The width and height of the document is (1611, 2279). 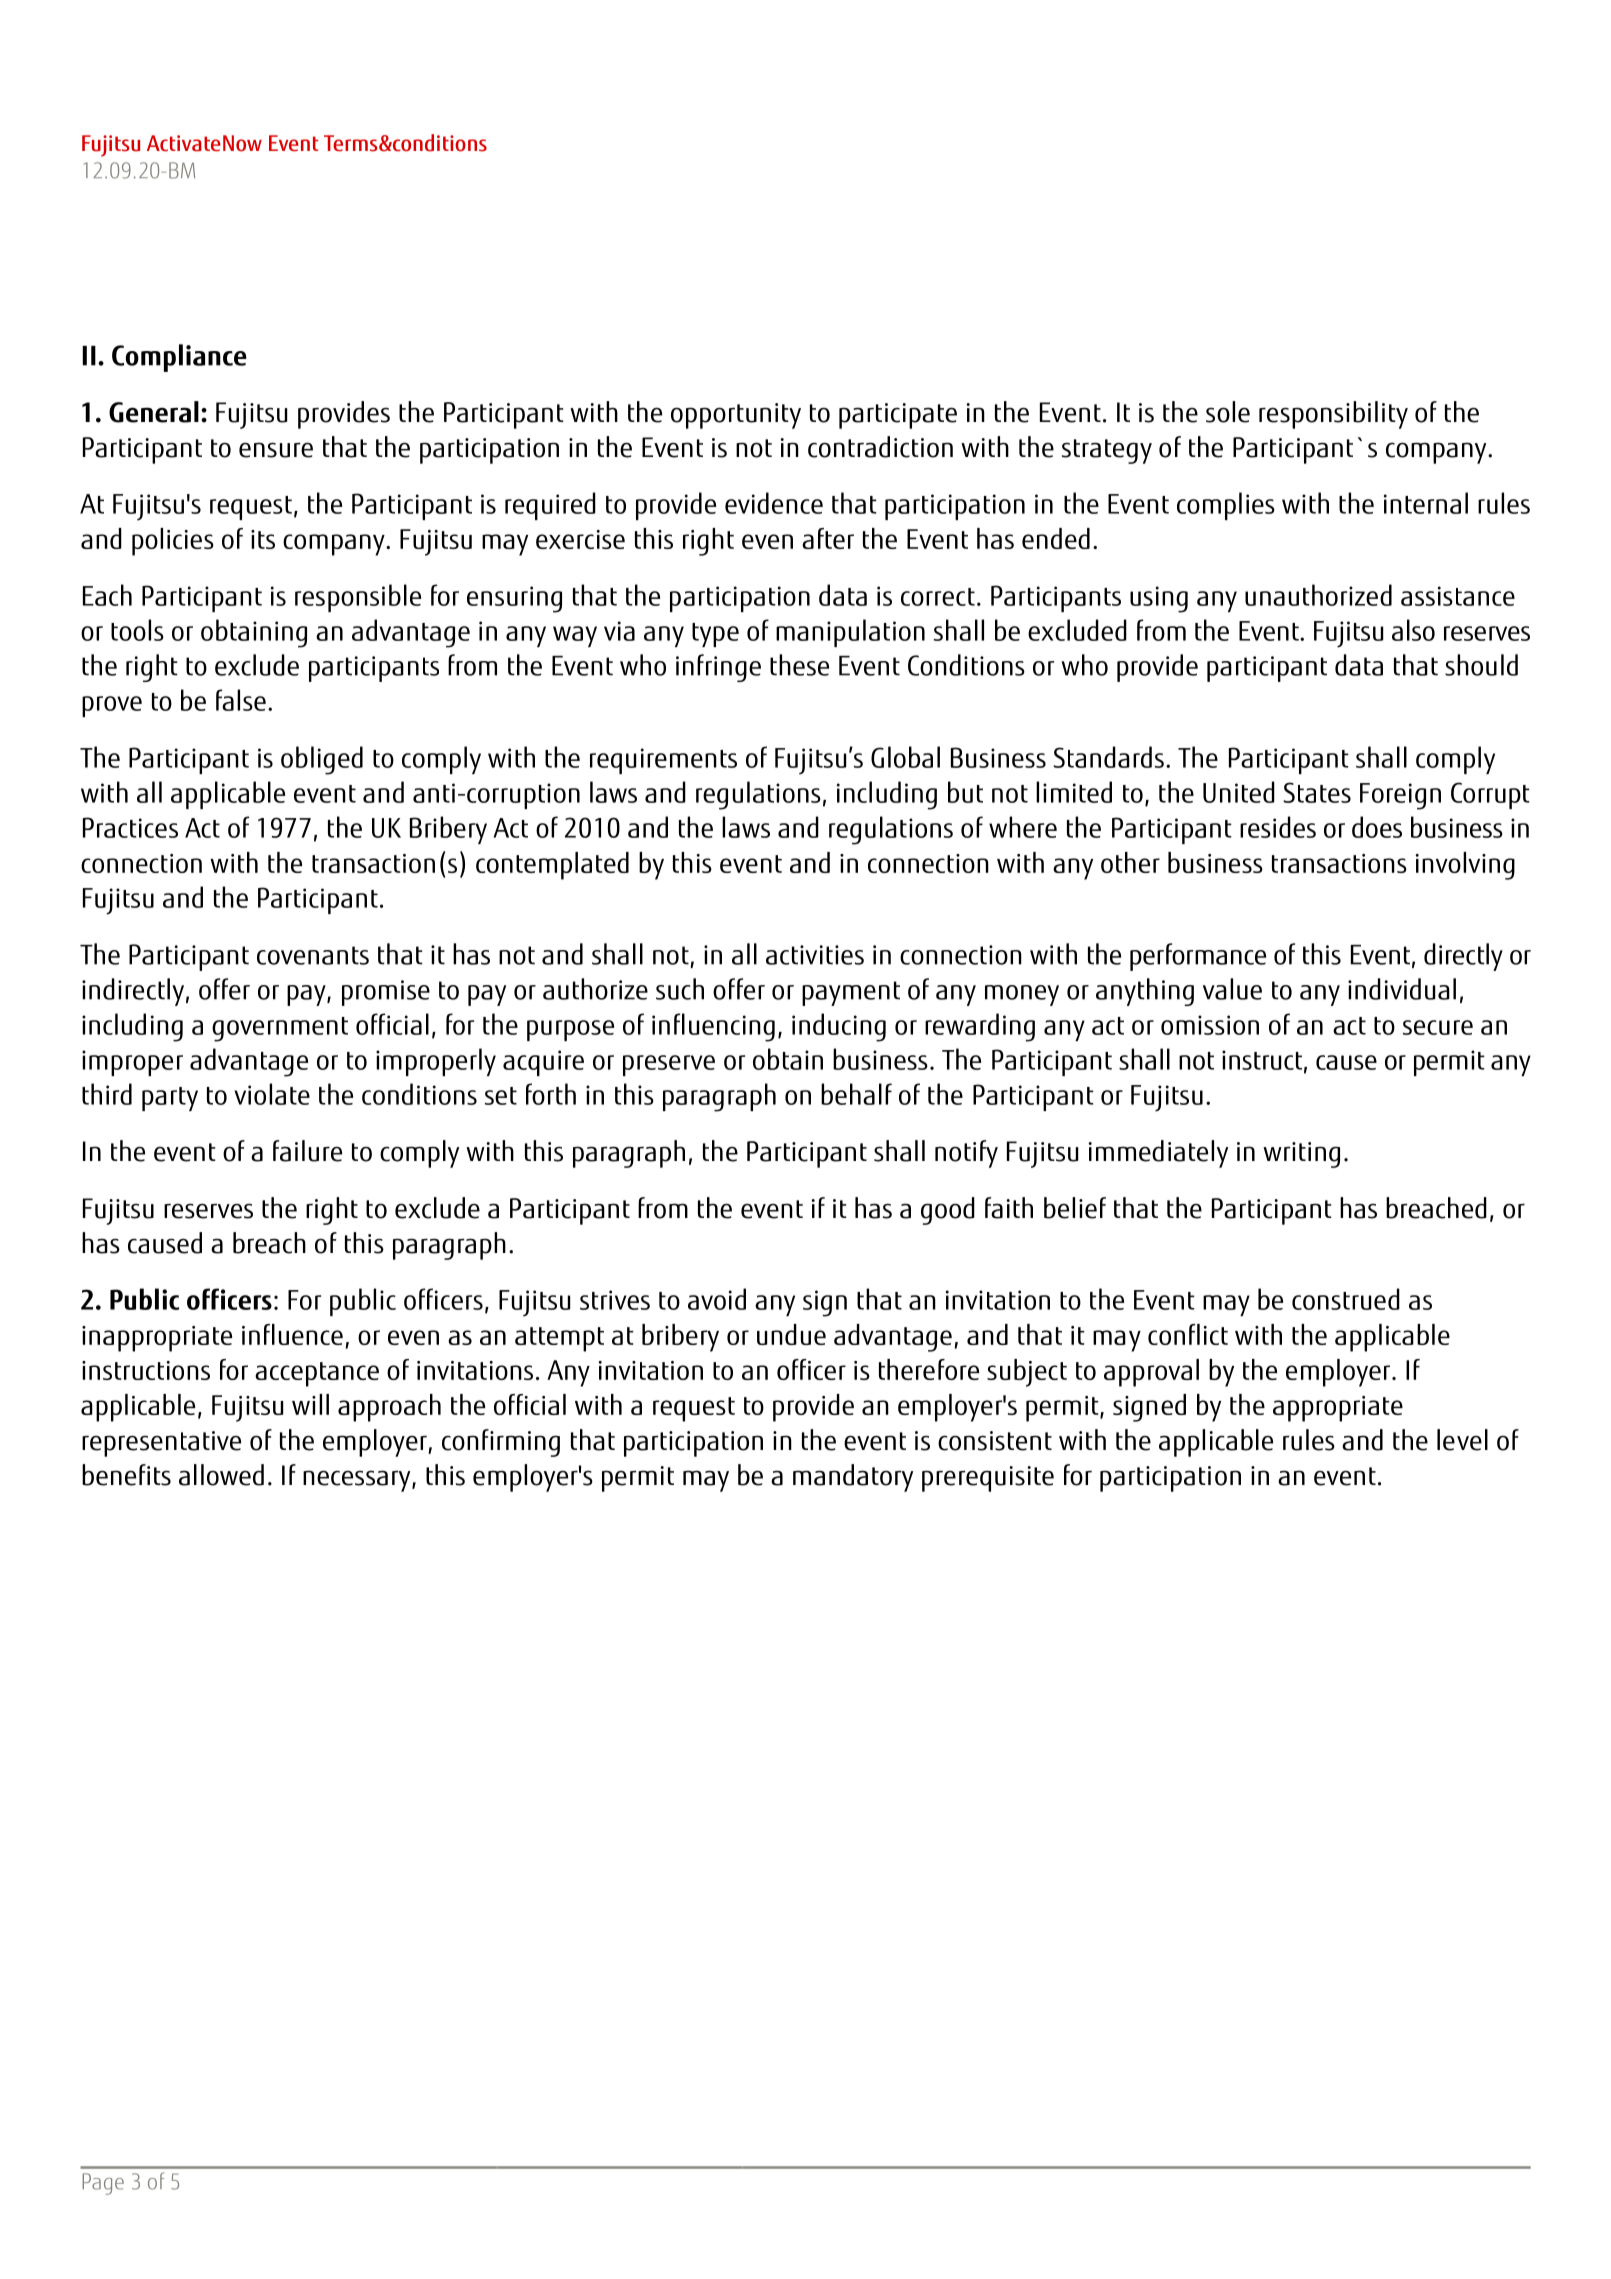 What do you see at coordinates (717, 1299) in the document?
I see `avoid` at bounding box center [717, 1299].
